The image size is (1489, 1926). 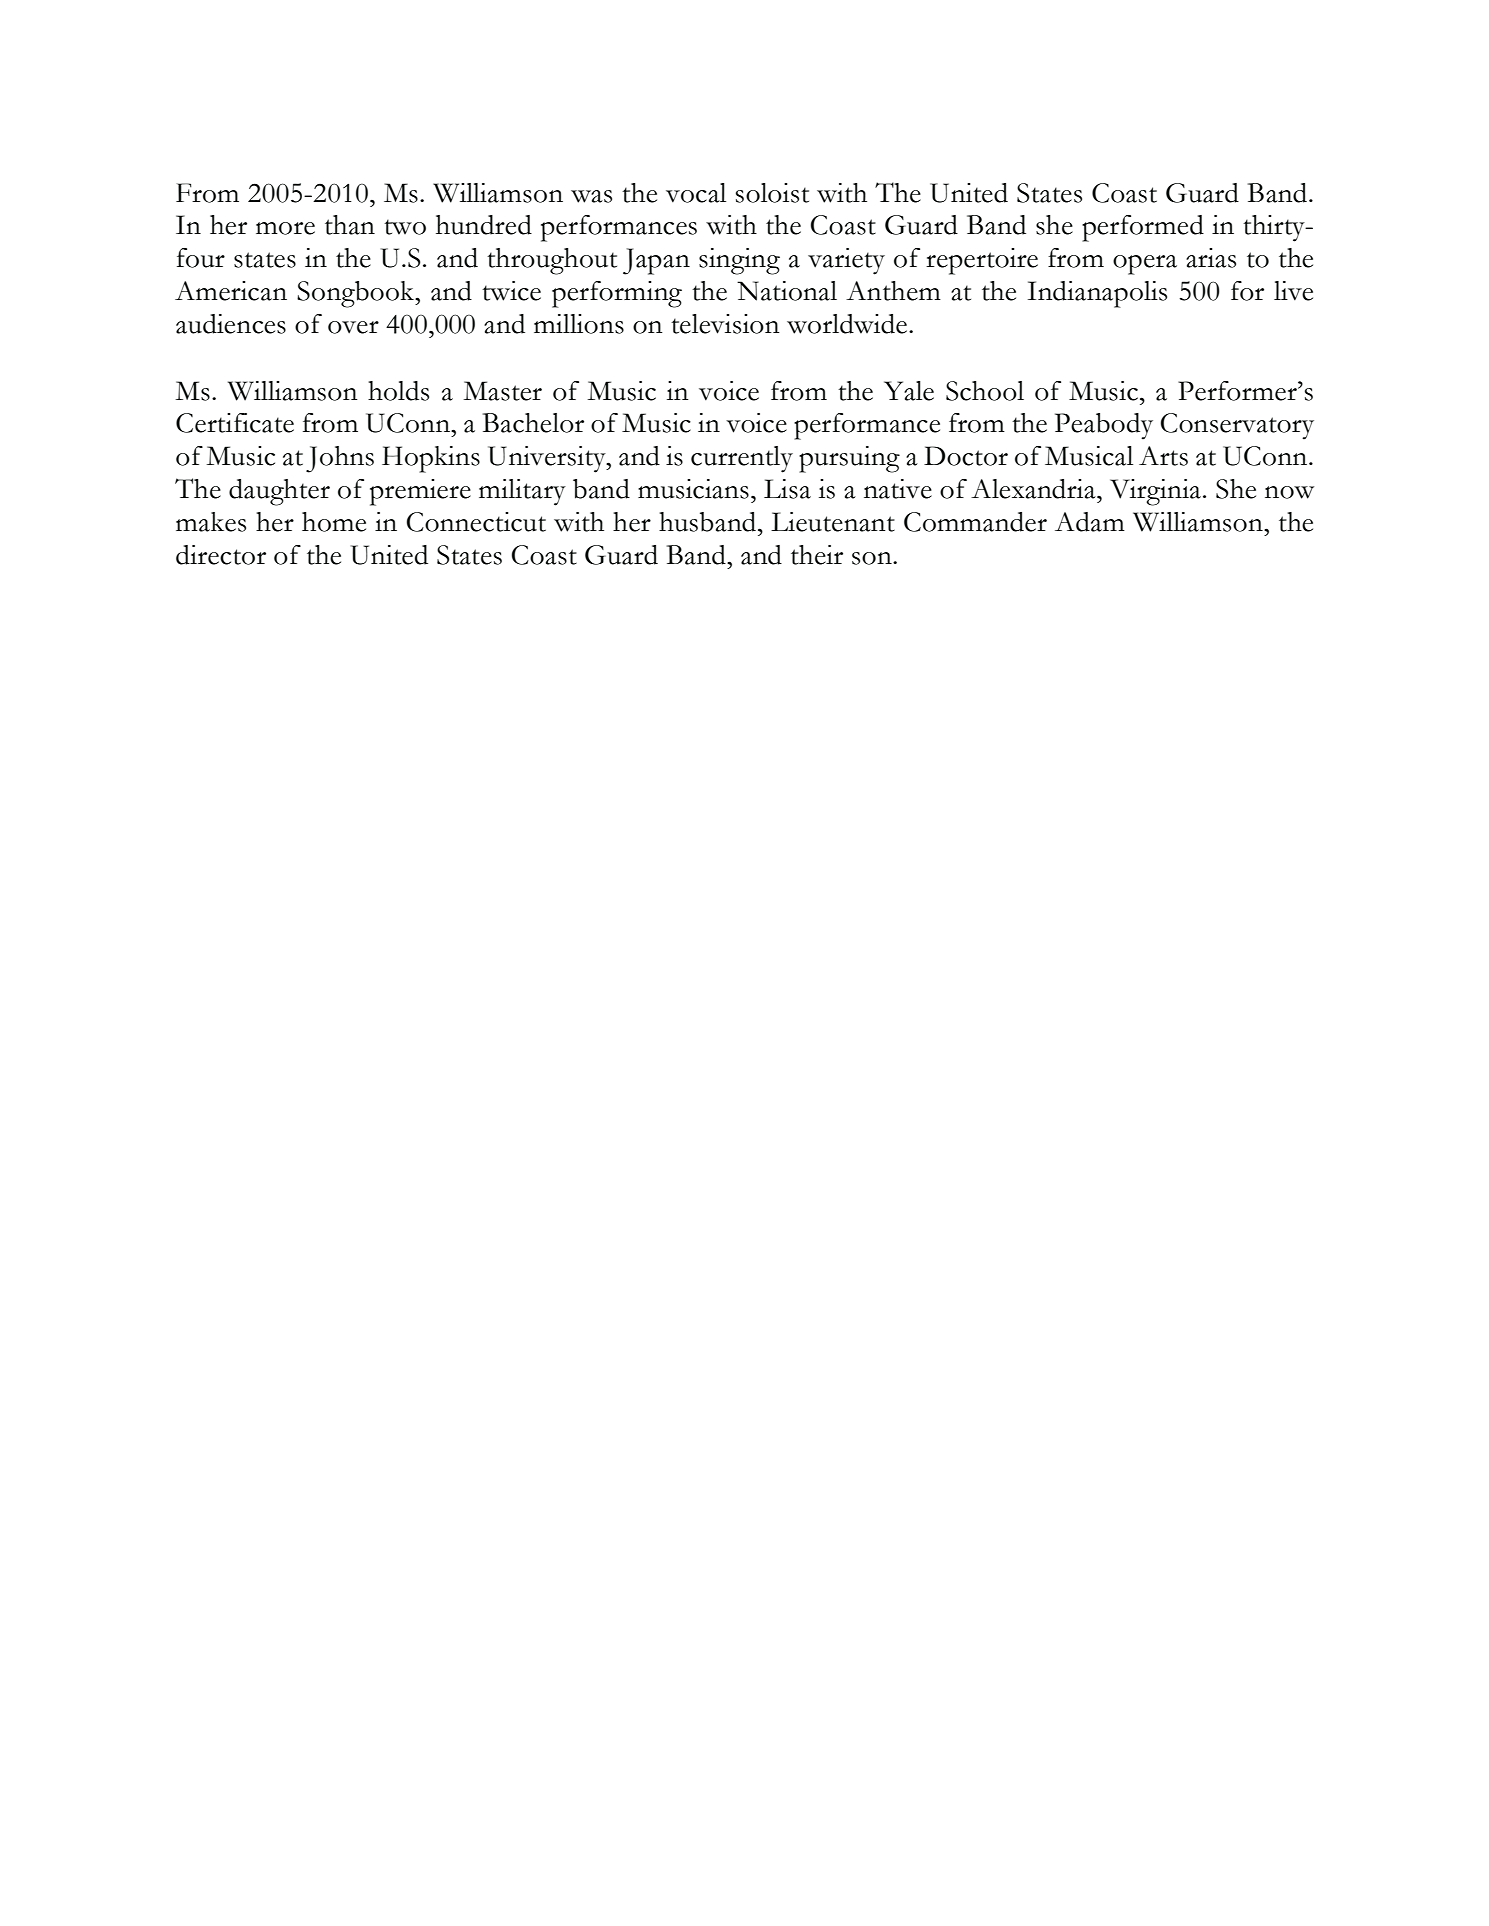 I want to click on Certificate, so click(x=235, y=423).
